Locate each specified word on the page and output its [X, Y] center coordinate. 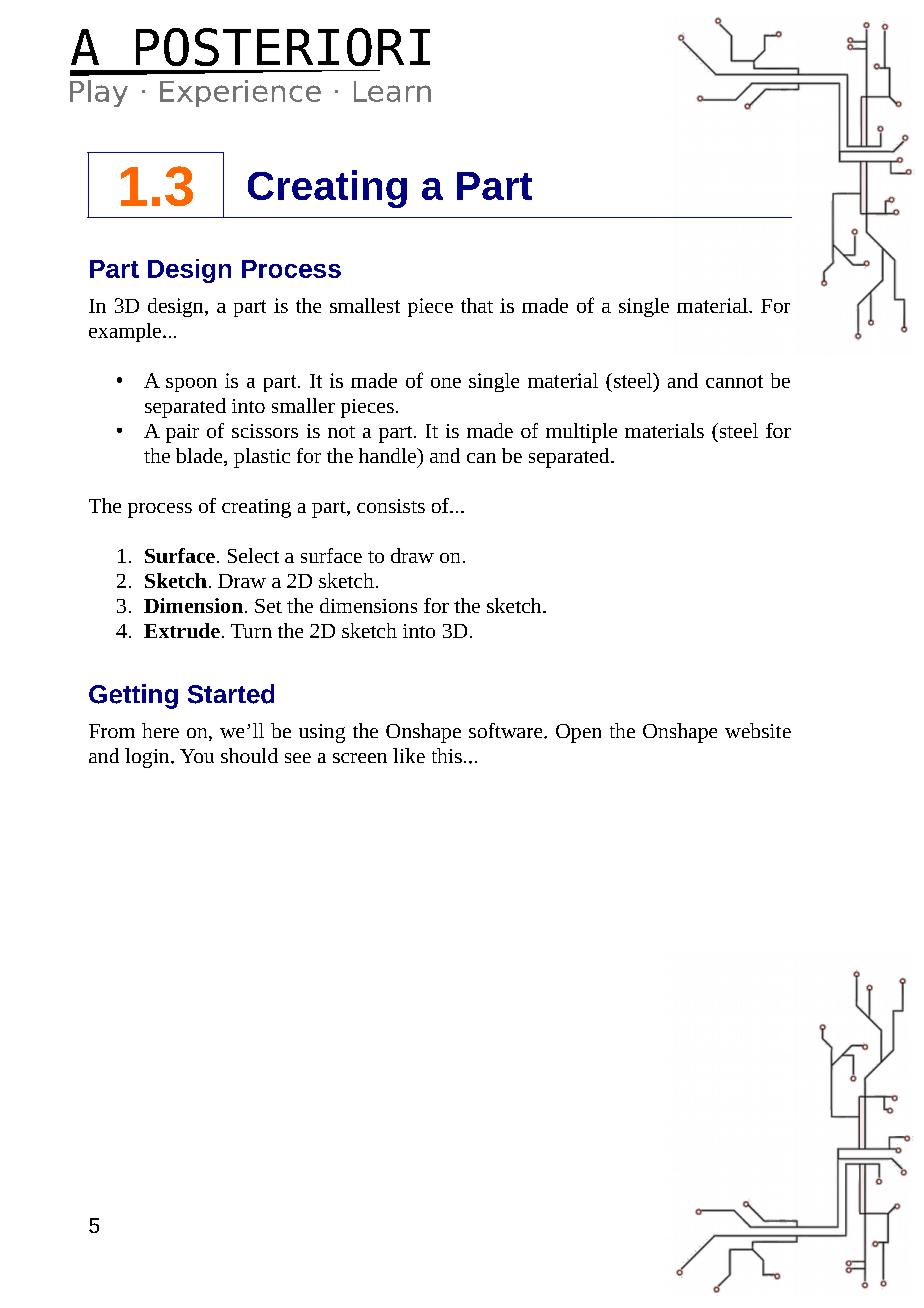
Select [253, 555]
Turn [251, 631]
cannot [734, 381]
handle [388, 455]
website [758, 730]
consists [391, 506]
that [477, 305]
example [125, 332]
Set [268, 606]
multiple [581, 433]
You [197, 756]
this [447, 755]
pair [182, 433]
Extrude [182, 630]
